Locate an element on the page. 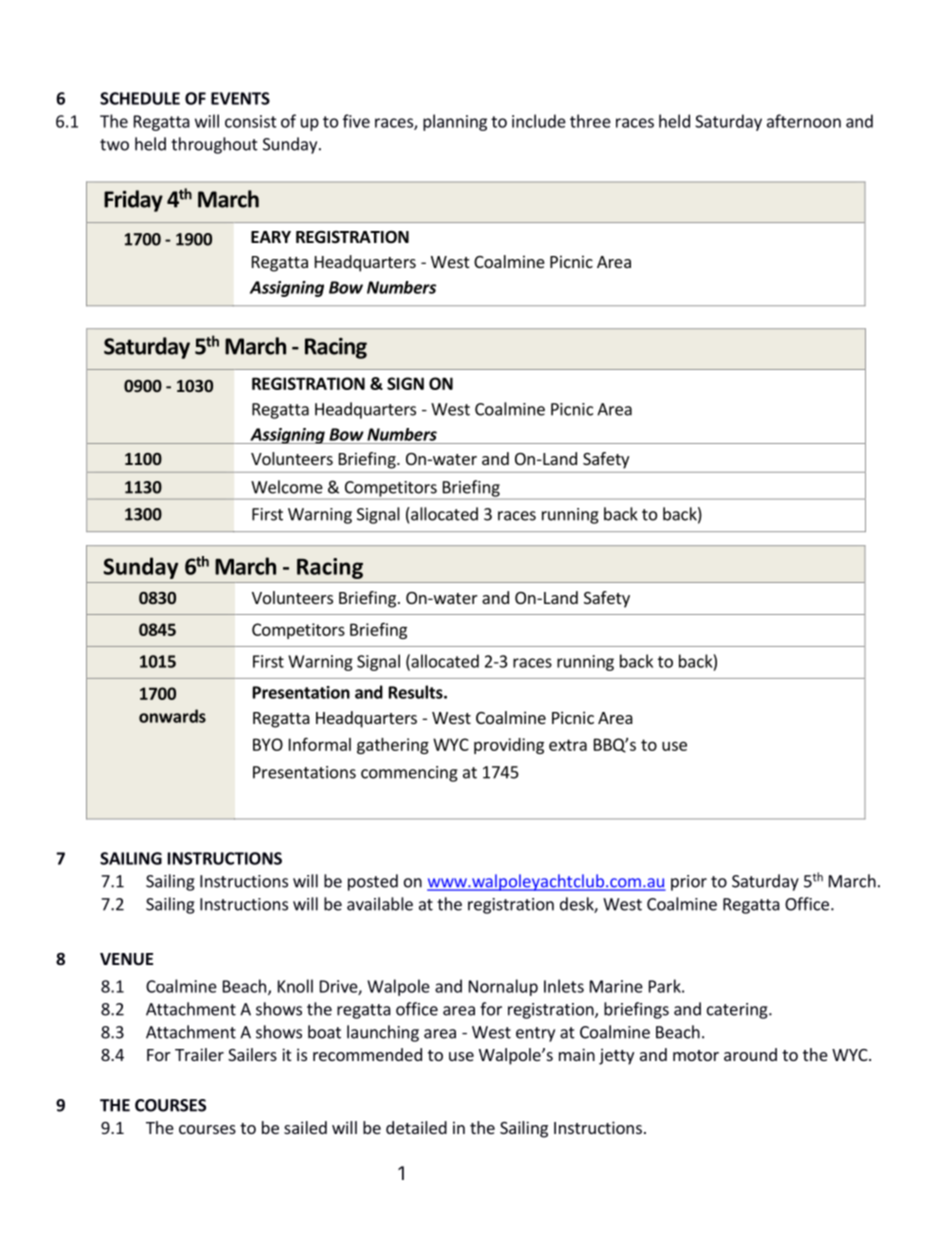 This document has width=952, height=1233. providing is located at coordinates (509, 746).
